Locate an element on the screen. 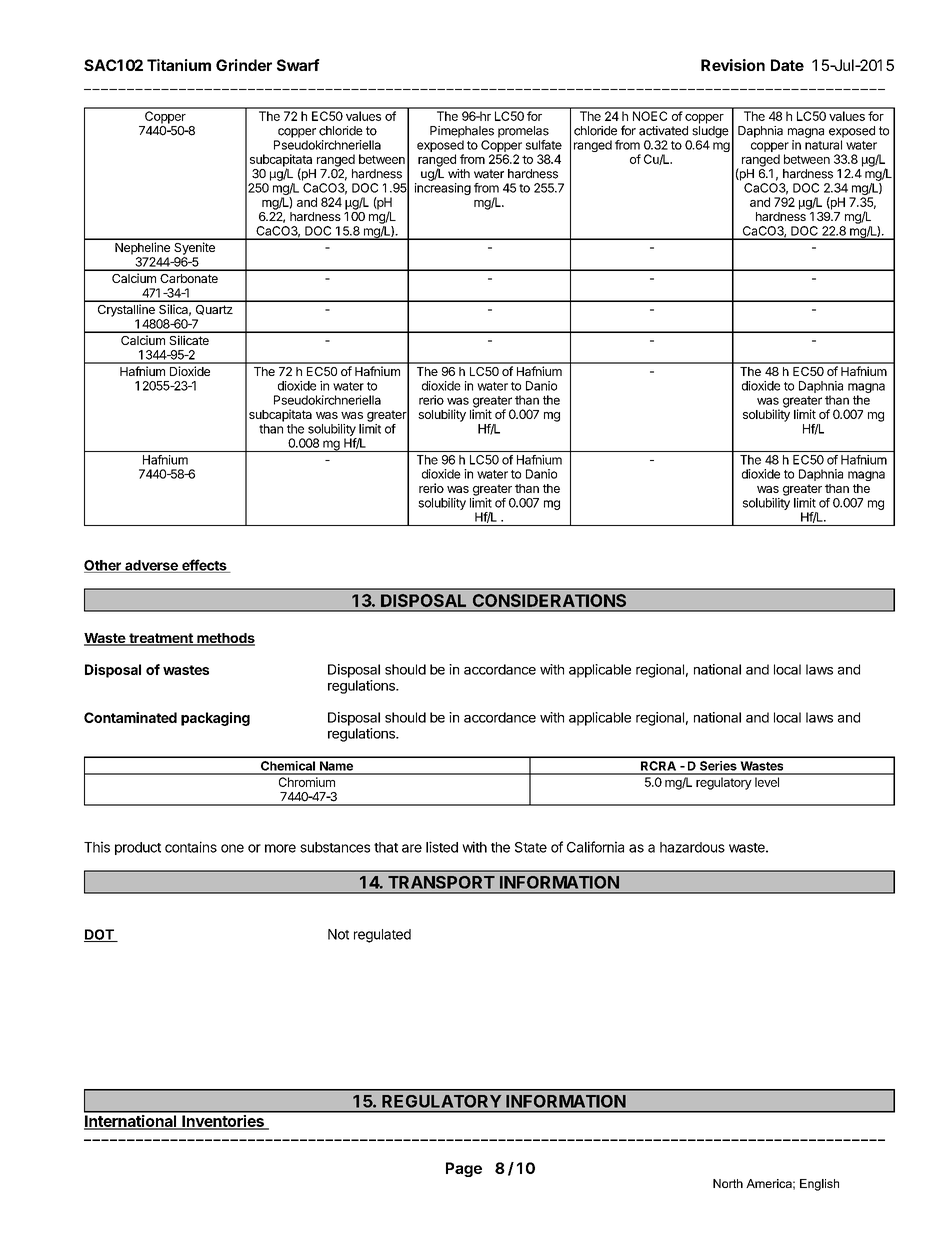  contains is located at coordinates (191, 847).
